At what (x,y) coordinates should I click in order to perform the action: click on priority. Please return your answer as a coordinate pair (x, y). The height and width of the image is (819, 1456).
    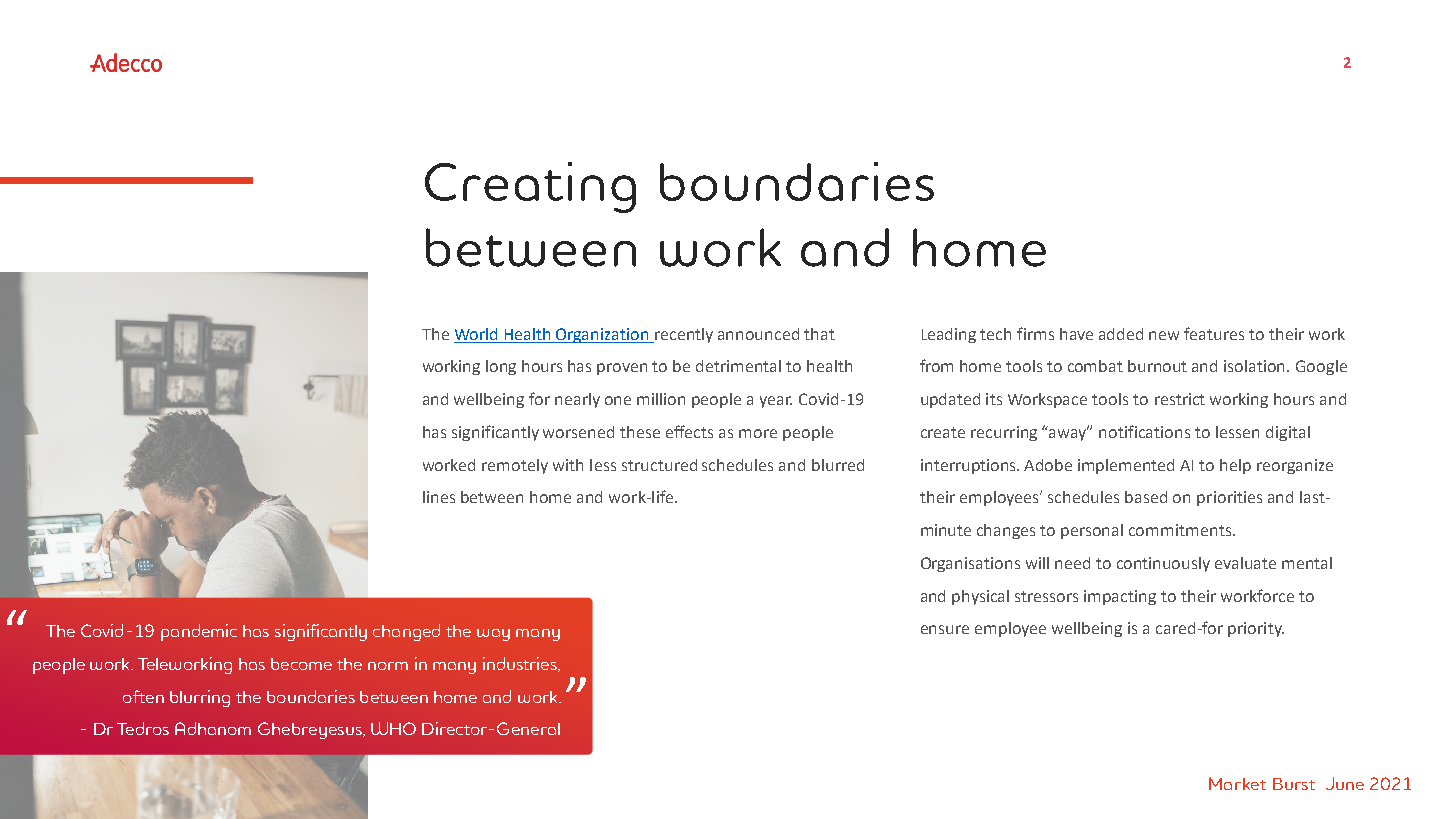
    Looking at the image, I should click on (1256, 629).
